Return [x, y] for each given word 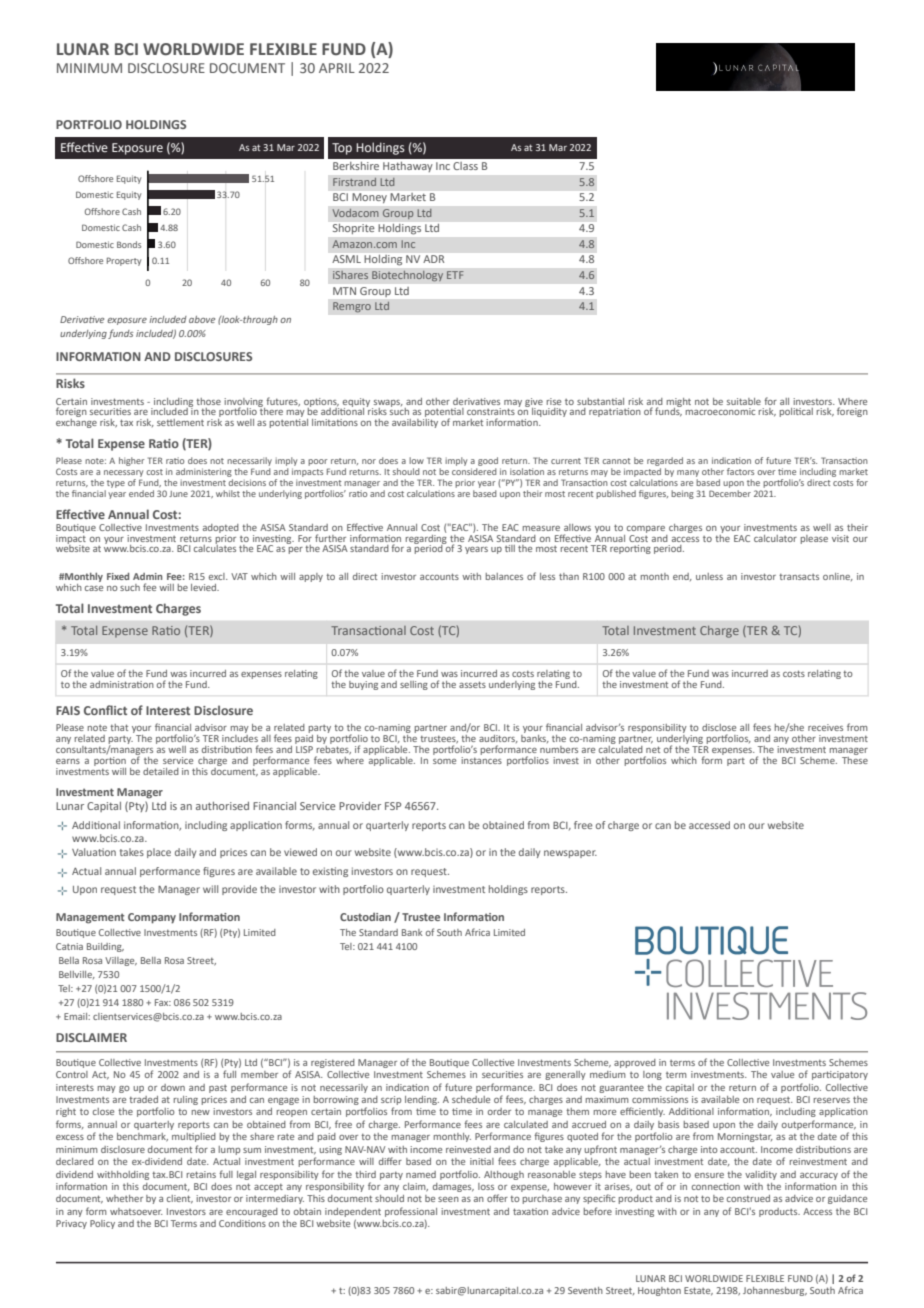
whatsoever [136, 1211]
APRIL [337, 68]
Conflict [105, 710]
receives [825, 727]
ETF [455, 275]
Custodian [365, 917]
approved [635, 1063]
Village [121, 961]
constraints [491, 411]
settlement [180, 422]
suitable [744, 401]
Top [342, 149]
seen [448, 1199]
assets [472, 684]
